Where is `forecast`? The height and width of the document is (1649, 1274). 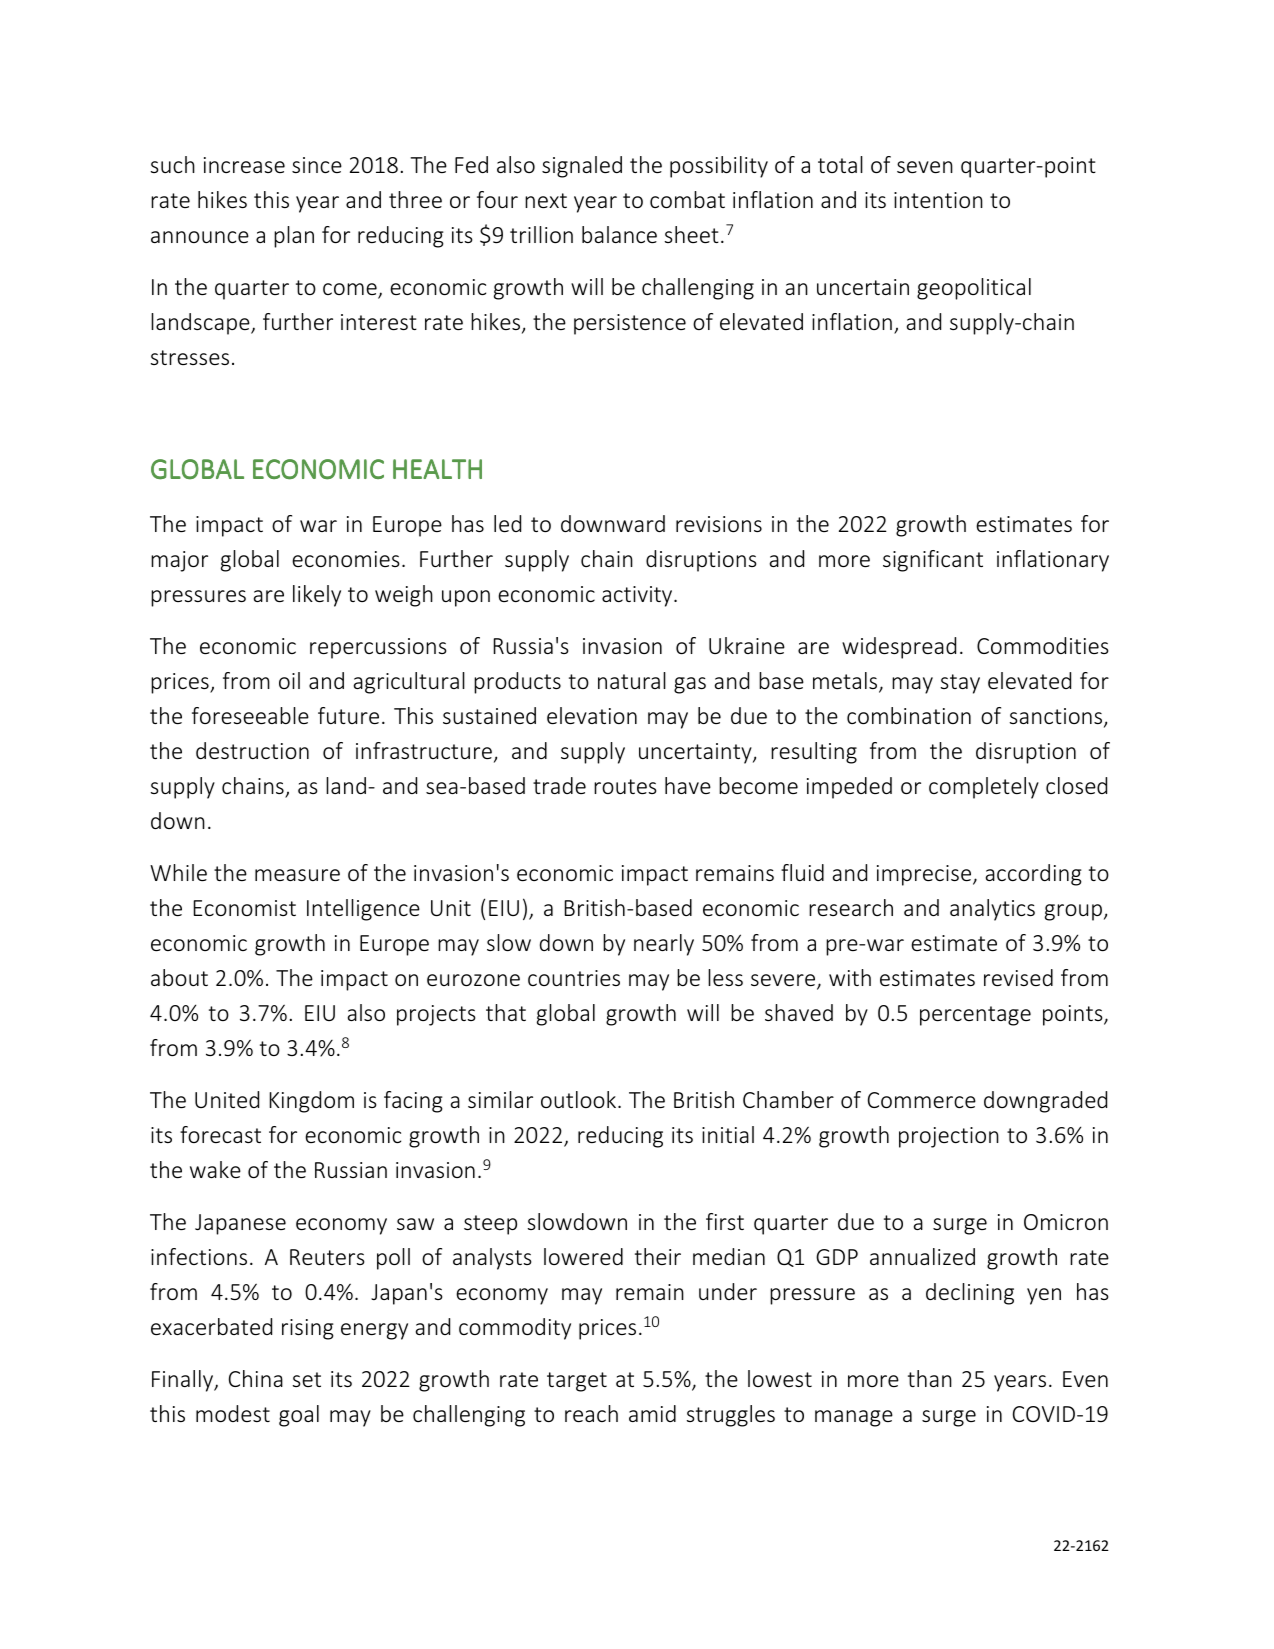 forecast is located at coordinates (220, 1134).
